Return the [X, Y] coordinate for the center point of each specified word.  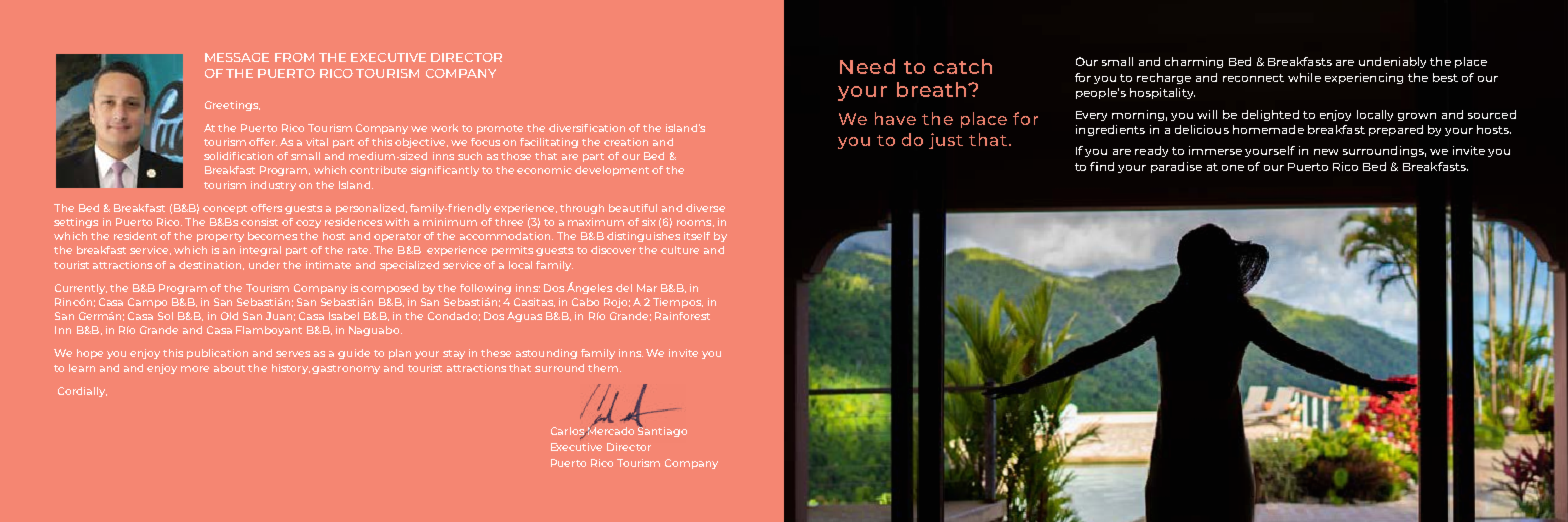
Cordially [82, 392]
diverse [705, 208]
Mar [647, 288]
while [1304, 77]
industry [273, 186]
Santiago [662, 430]
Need [867, 66]
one [1233, 168]
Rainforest [682, 316]
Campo [147, 303]
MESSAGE [237, 57]
